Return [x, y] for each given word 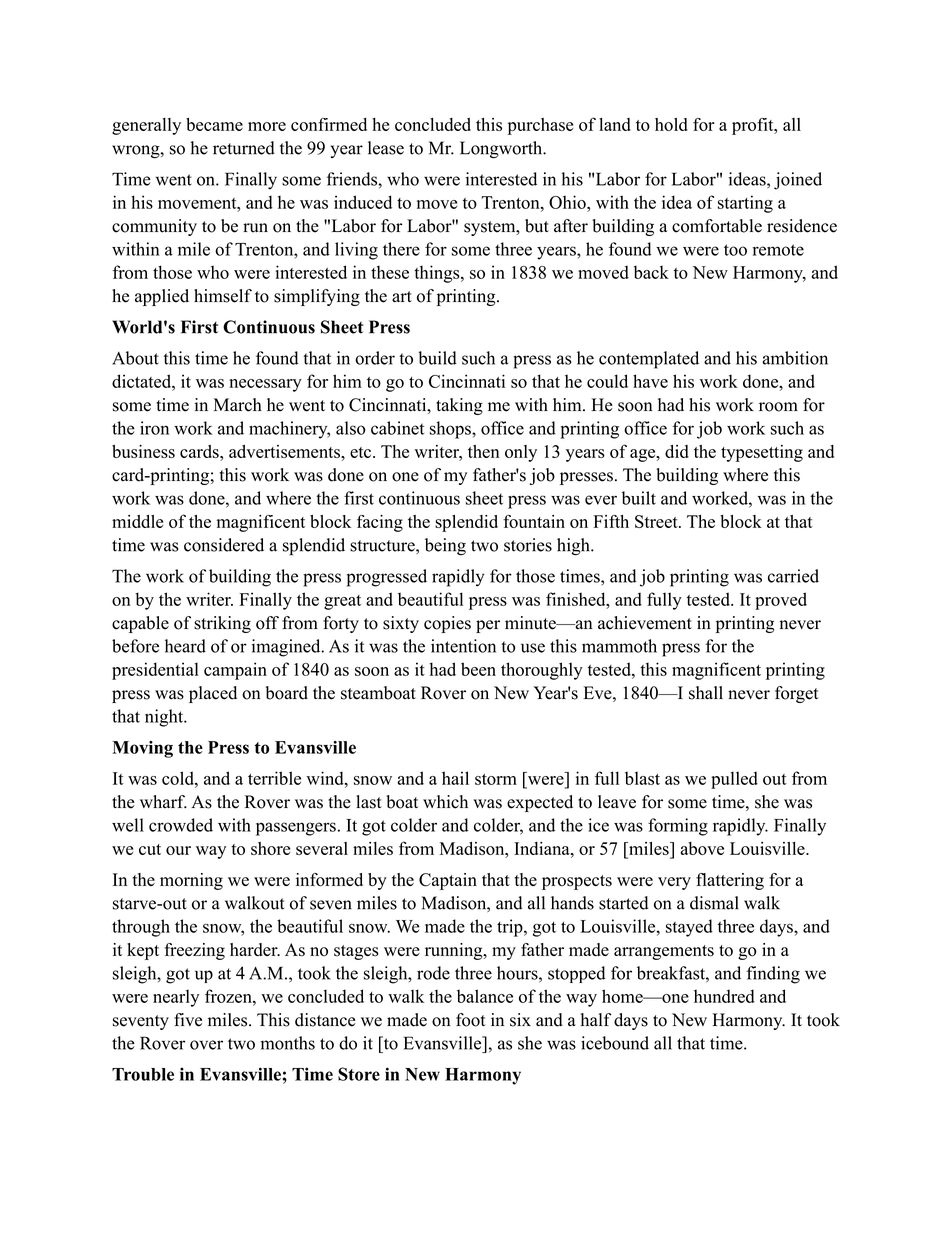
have [650, 381]
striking [222, 624]
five [188, 1020]
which [445, 802]
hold [671, 124]
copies [447, 624]
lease [386, 148]
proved [781, 601]
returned [244, 148]
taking [459, 406]
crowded [181, 825]
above [702, 848]
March [238, 405]
